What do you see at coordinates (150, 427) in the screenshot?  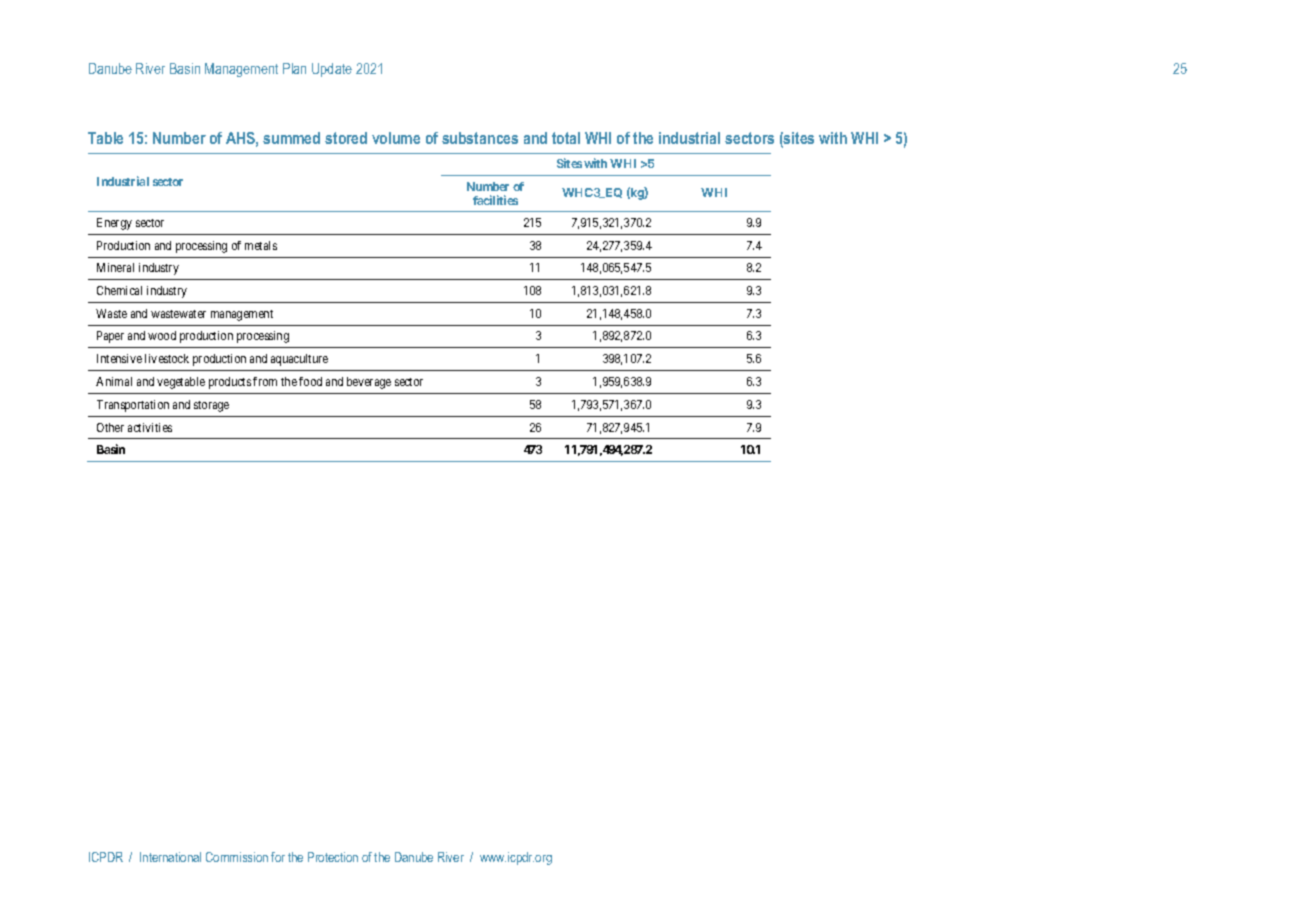 I see `activities` at bounding box center [150, 427].
